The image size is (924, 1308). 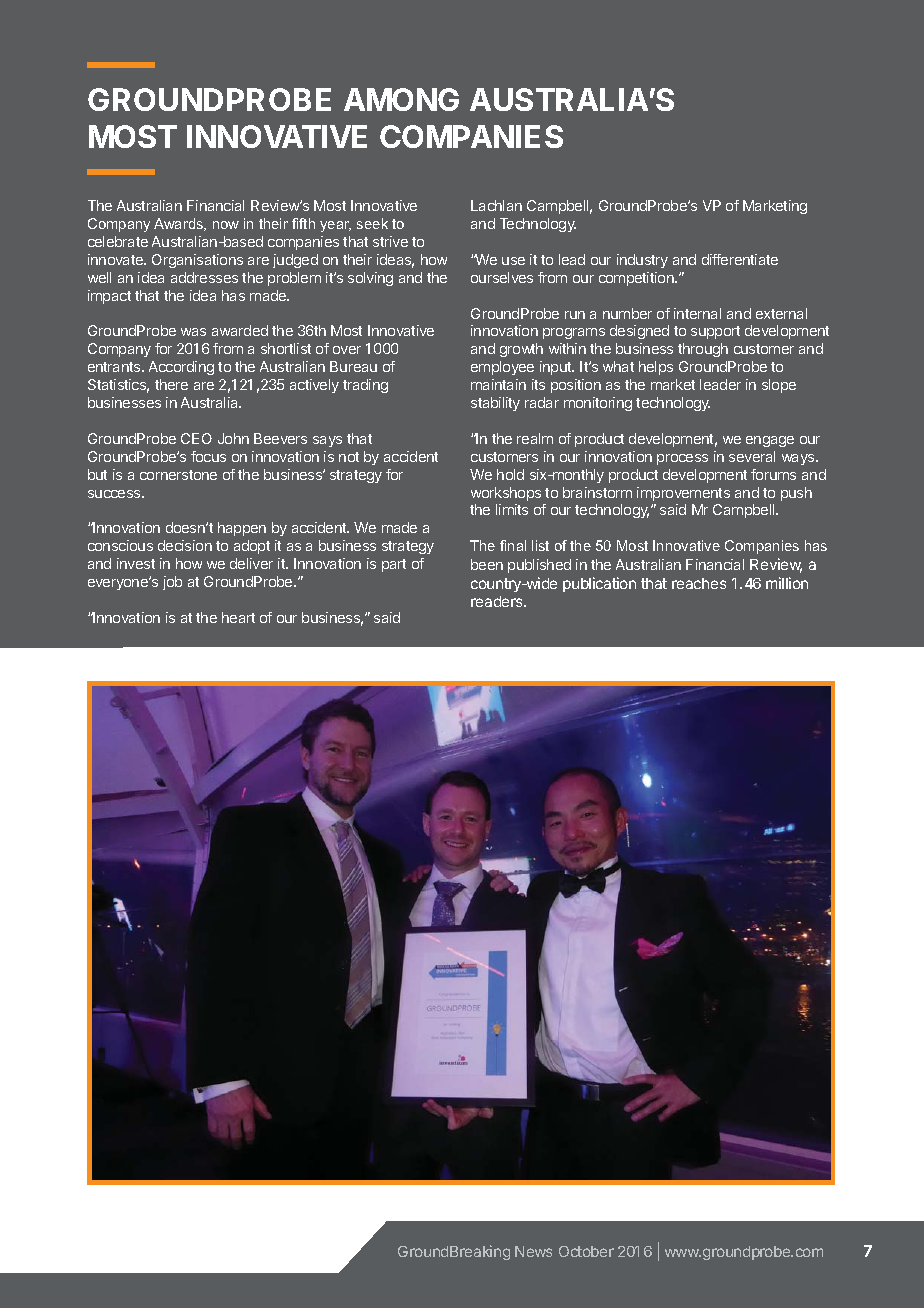 I want to click on reaches, so click(x=699, y=583).
